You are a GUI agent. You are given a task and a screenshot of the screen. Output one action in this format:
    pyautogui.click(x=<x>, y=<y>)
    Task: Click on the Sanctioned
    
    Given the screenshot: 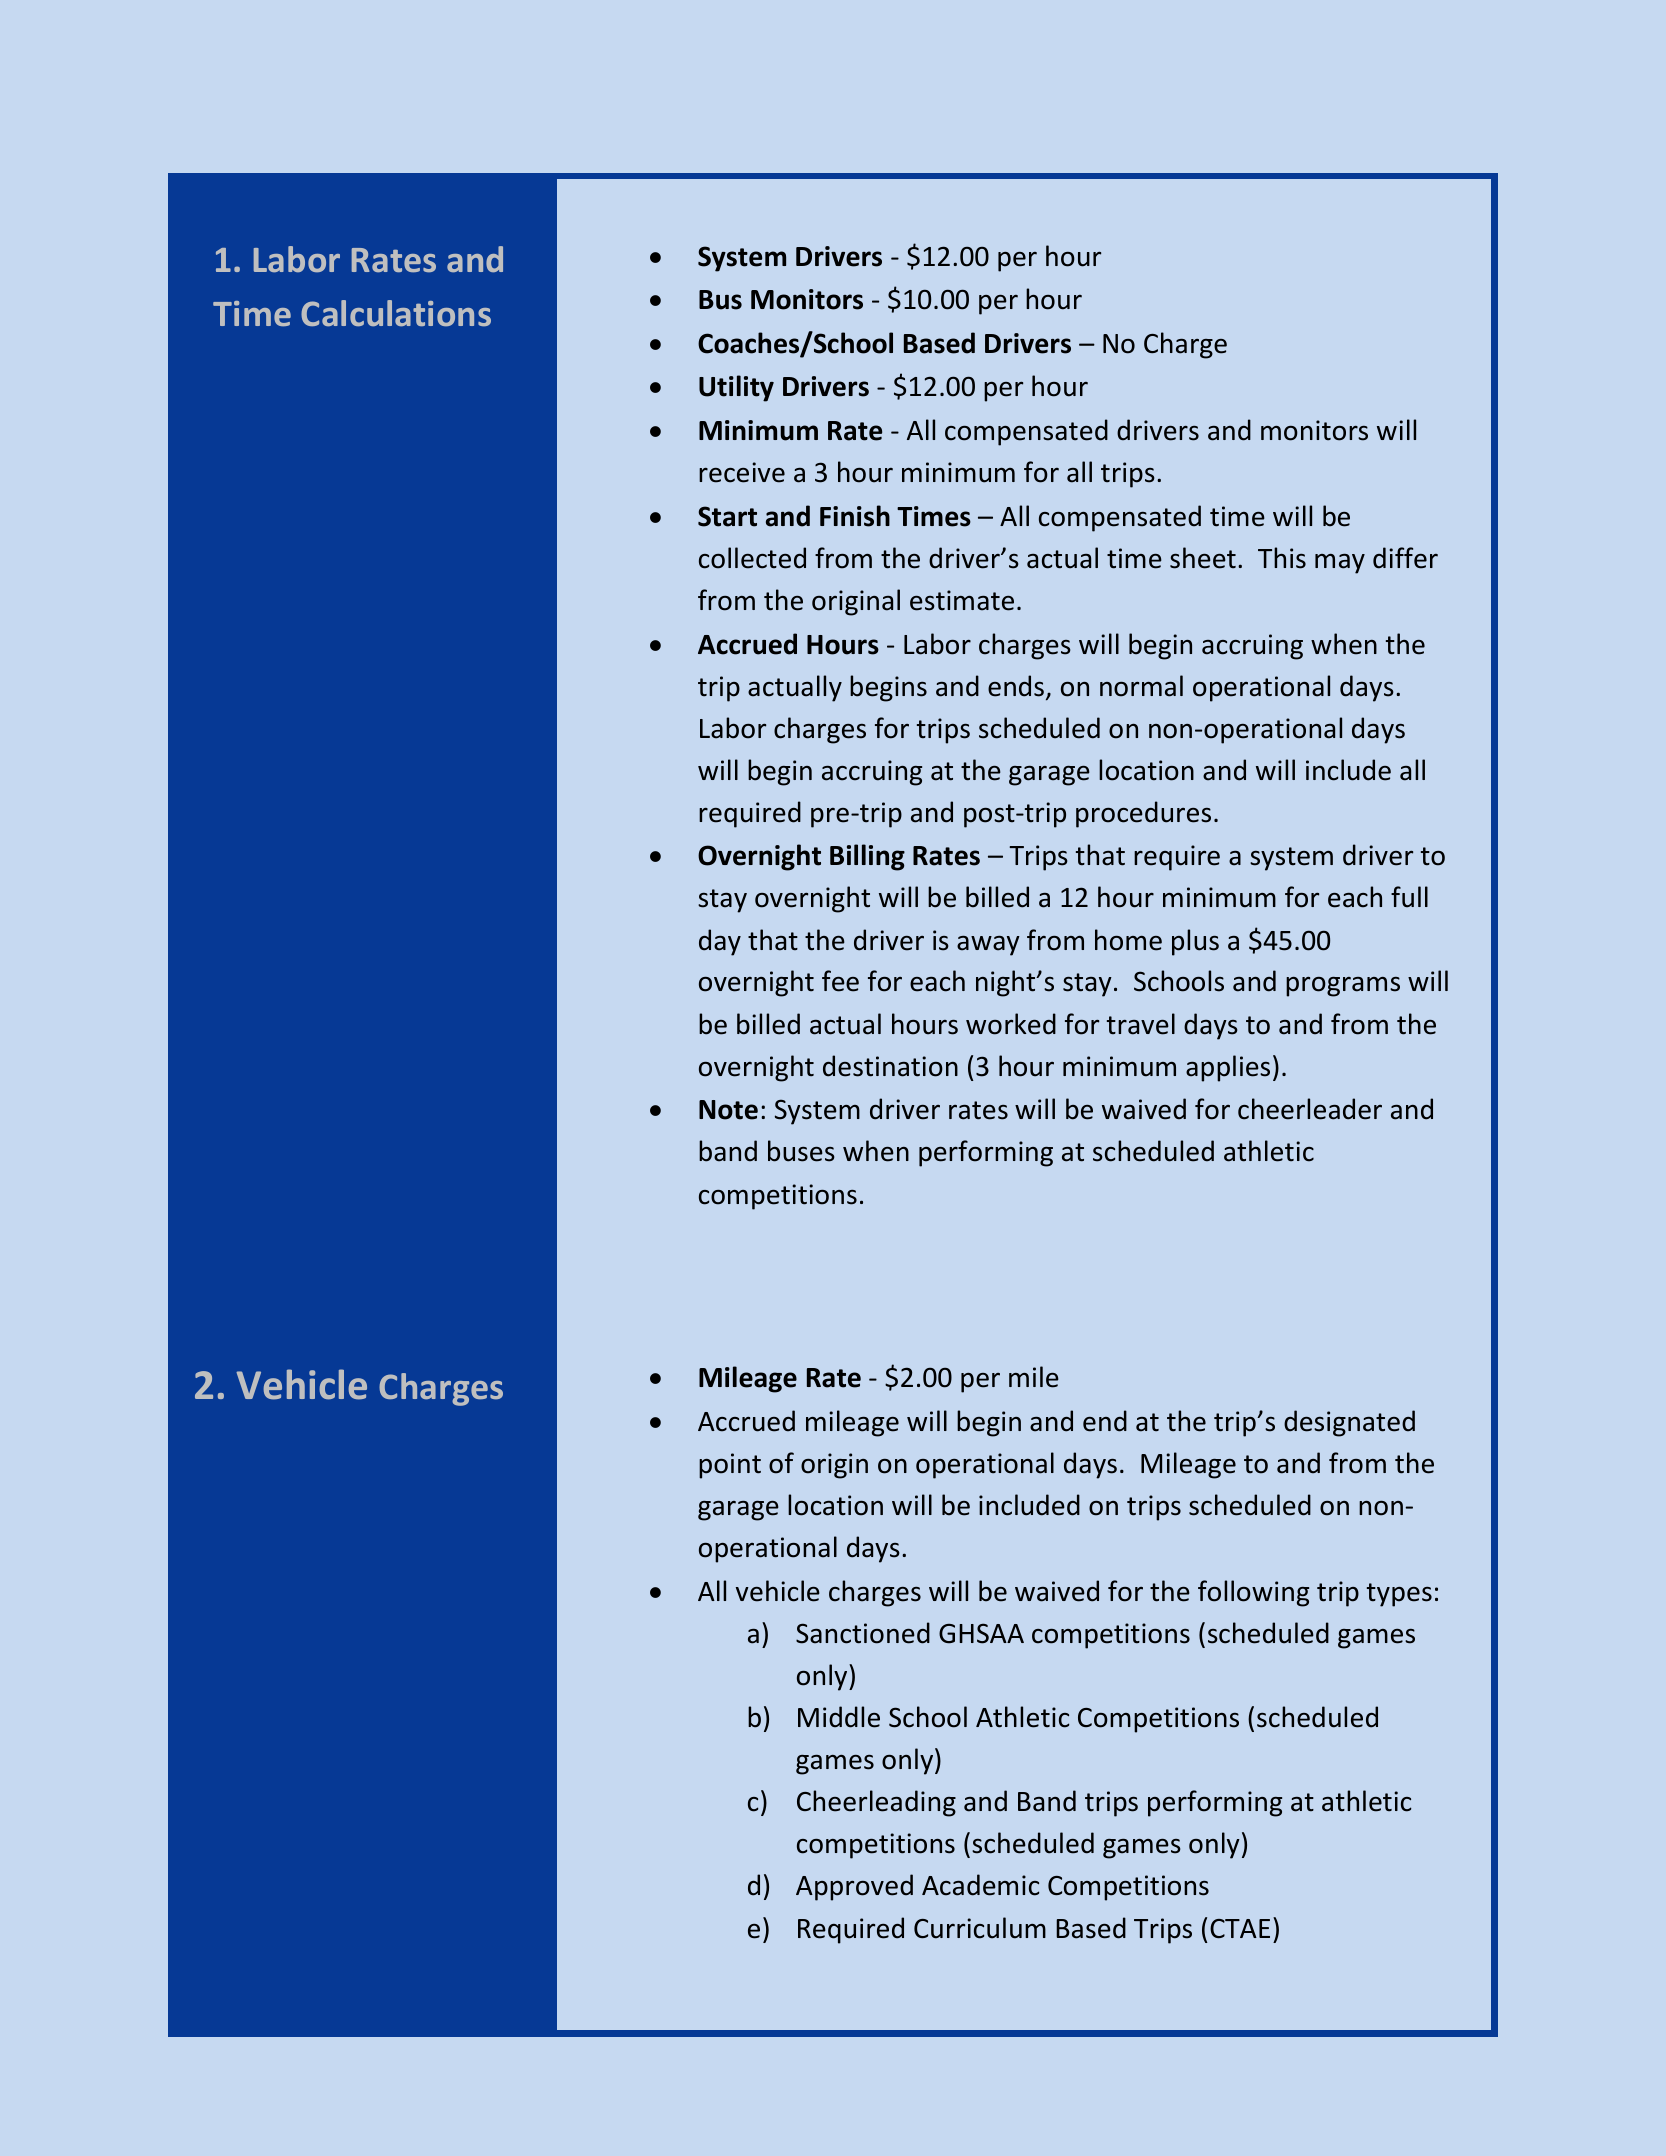 What is the action you would take?
    pyautogui.click(x=863, y=1633)
